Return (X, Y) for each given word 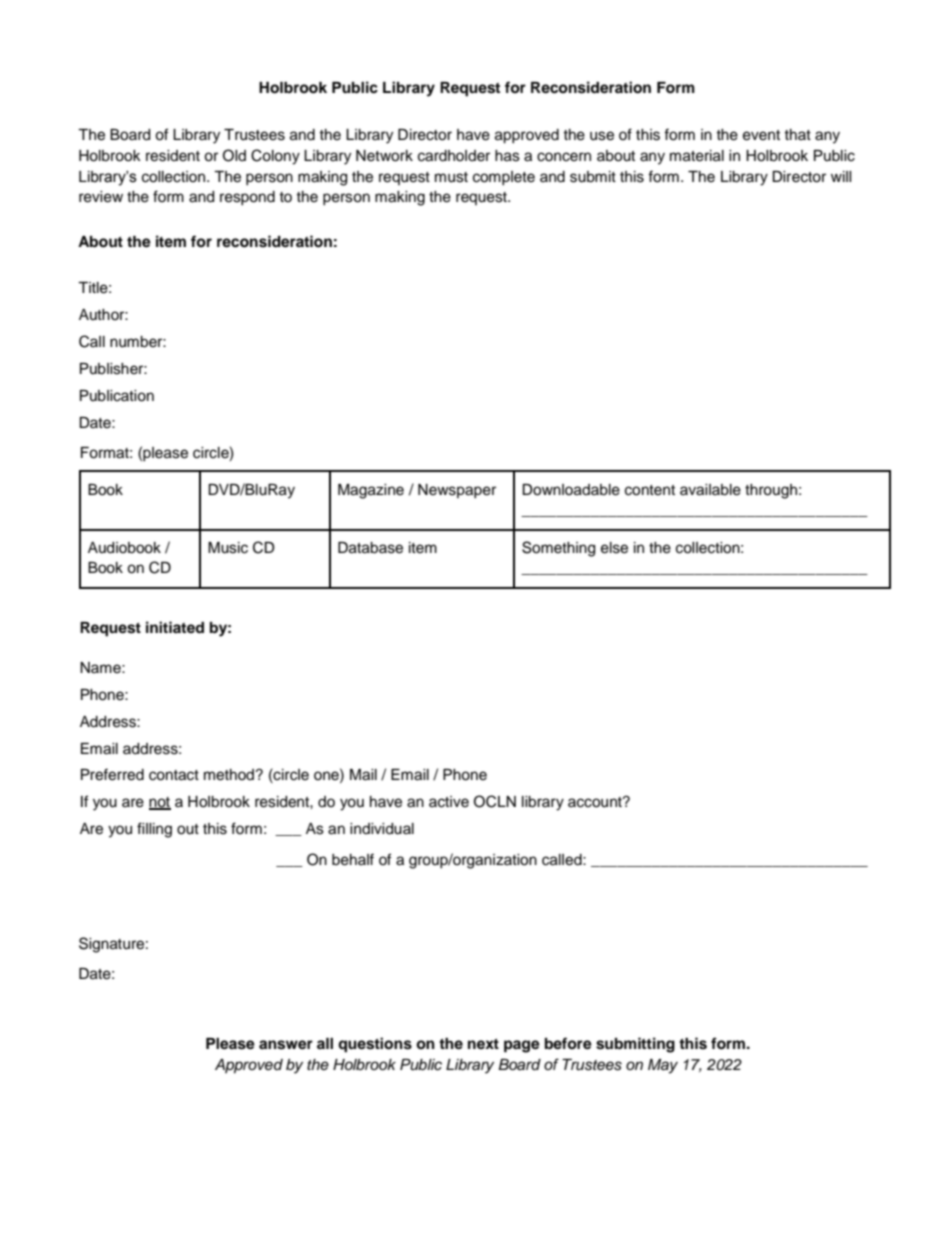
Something (558, 549)
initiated (175, 627)
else (614, 548)
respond (247, 198)
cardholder (454, 156)
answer (286, 1045)
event (761, 135)
